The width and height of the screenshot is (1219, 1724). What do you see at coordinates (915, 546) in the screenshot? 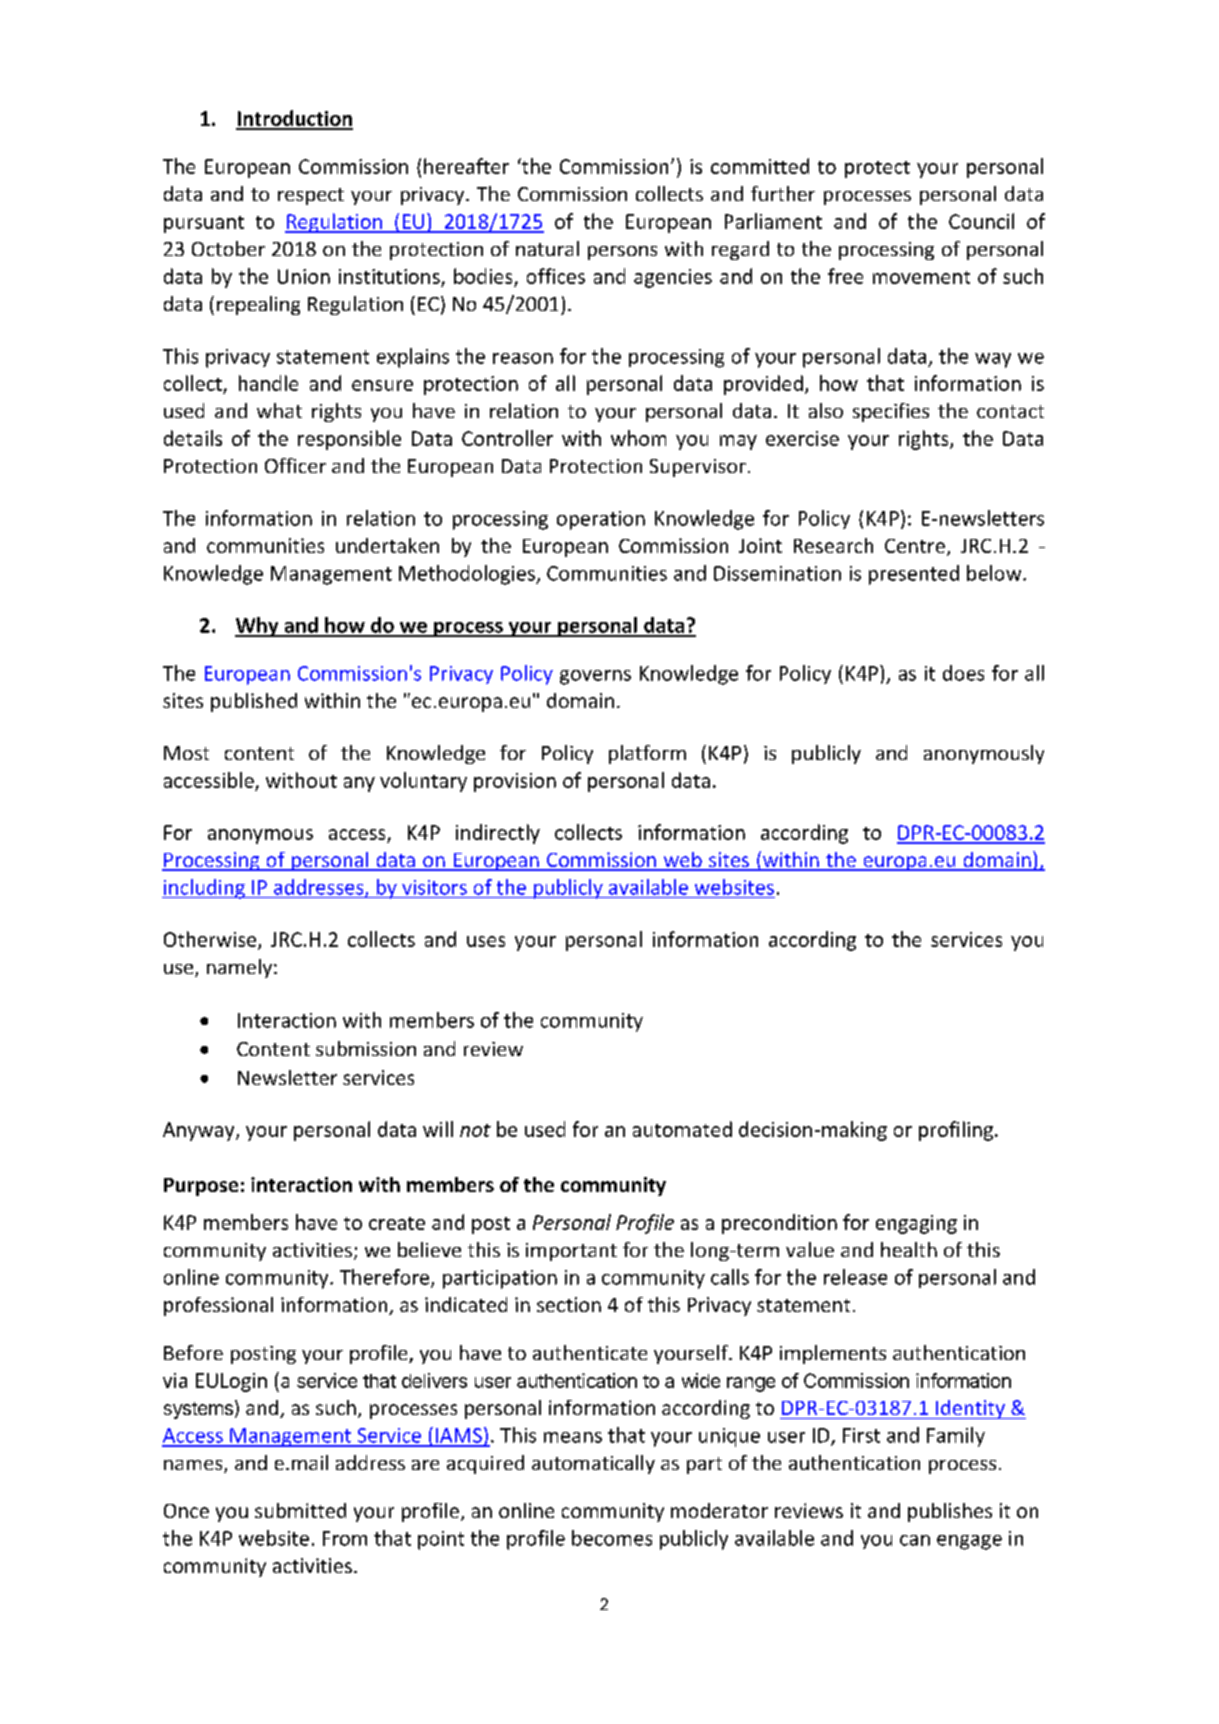
I see `Centre` at bounding box center [915, 546].
